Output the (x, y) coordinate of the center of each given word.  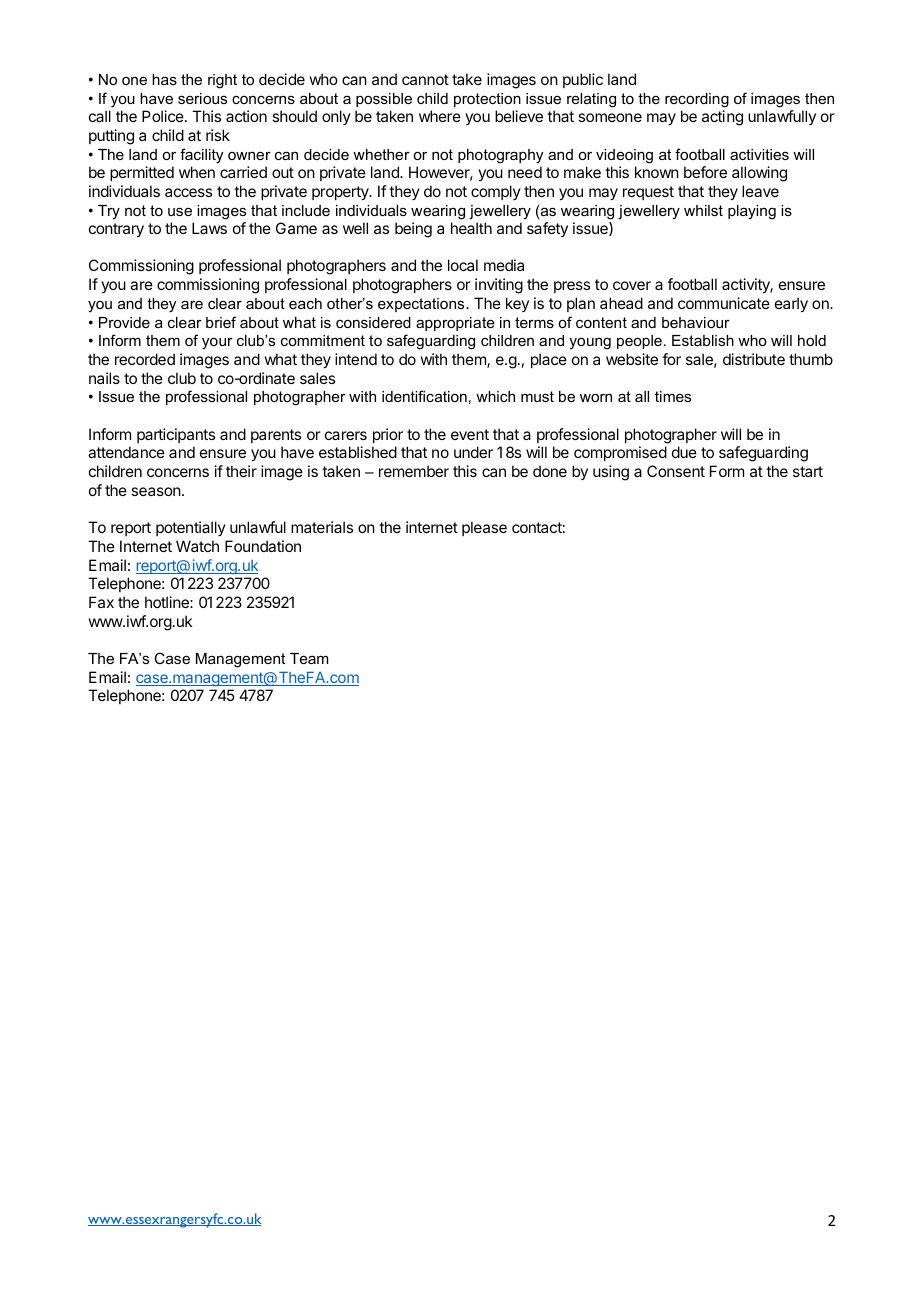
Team (309, 658)
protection (487, 100)
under (473, 452)
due (684, 452)
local (463, 265)
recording (697, 100)
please (484, 528)
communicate (724, 303)
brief (221, 322)
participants (176, 435)
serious (202, 98)
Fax (101, 602)
